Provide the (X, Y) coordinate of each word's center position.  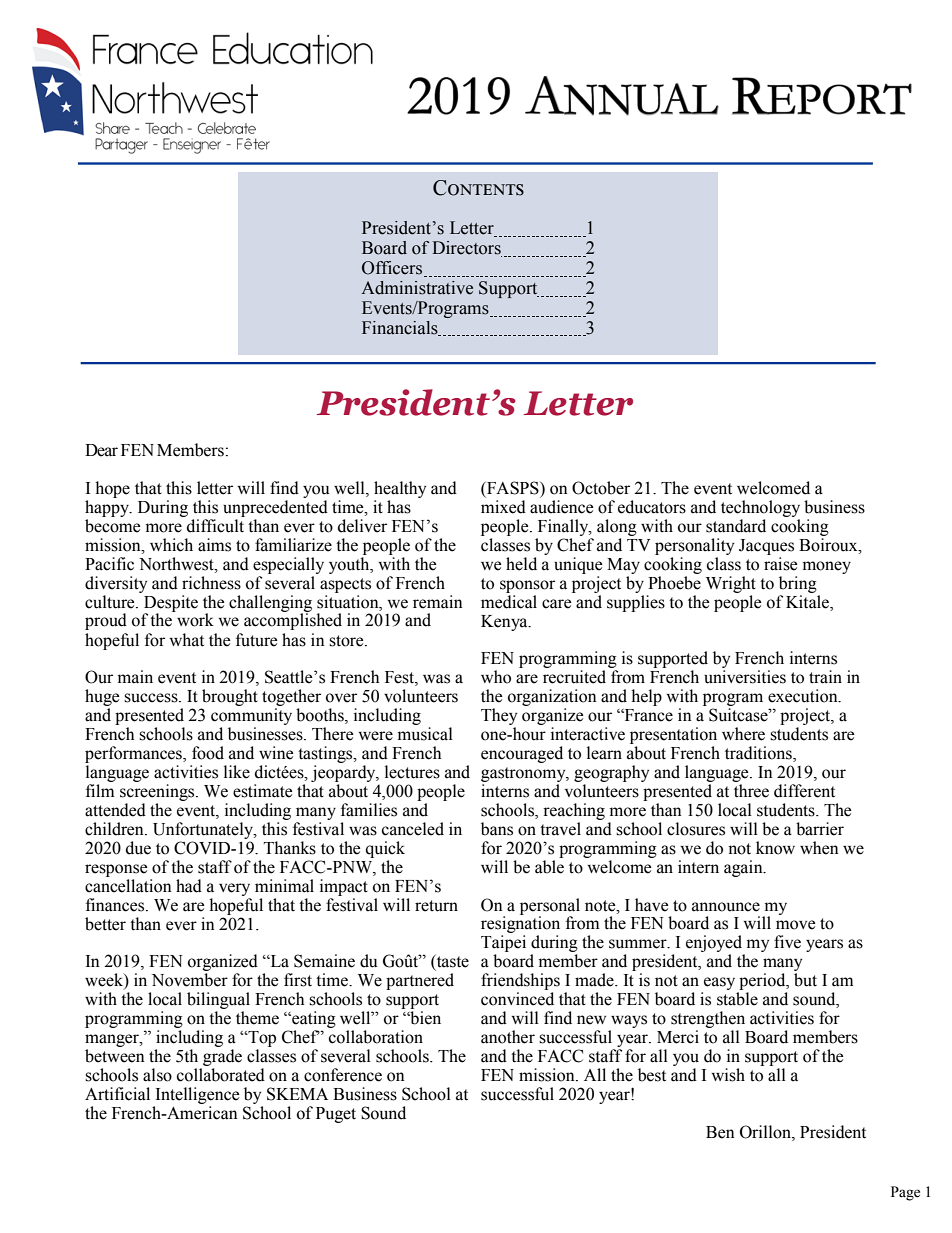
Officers (393, 269)
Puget (336, 1115)
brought (230, 697)
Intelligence (197, 1095)
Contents (478, 188)
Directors (467, 249)
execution (804, 696)
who (496, 677)
